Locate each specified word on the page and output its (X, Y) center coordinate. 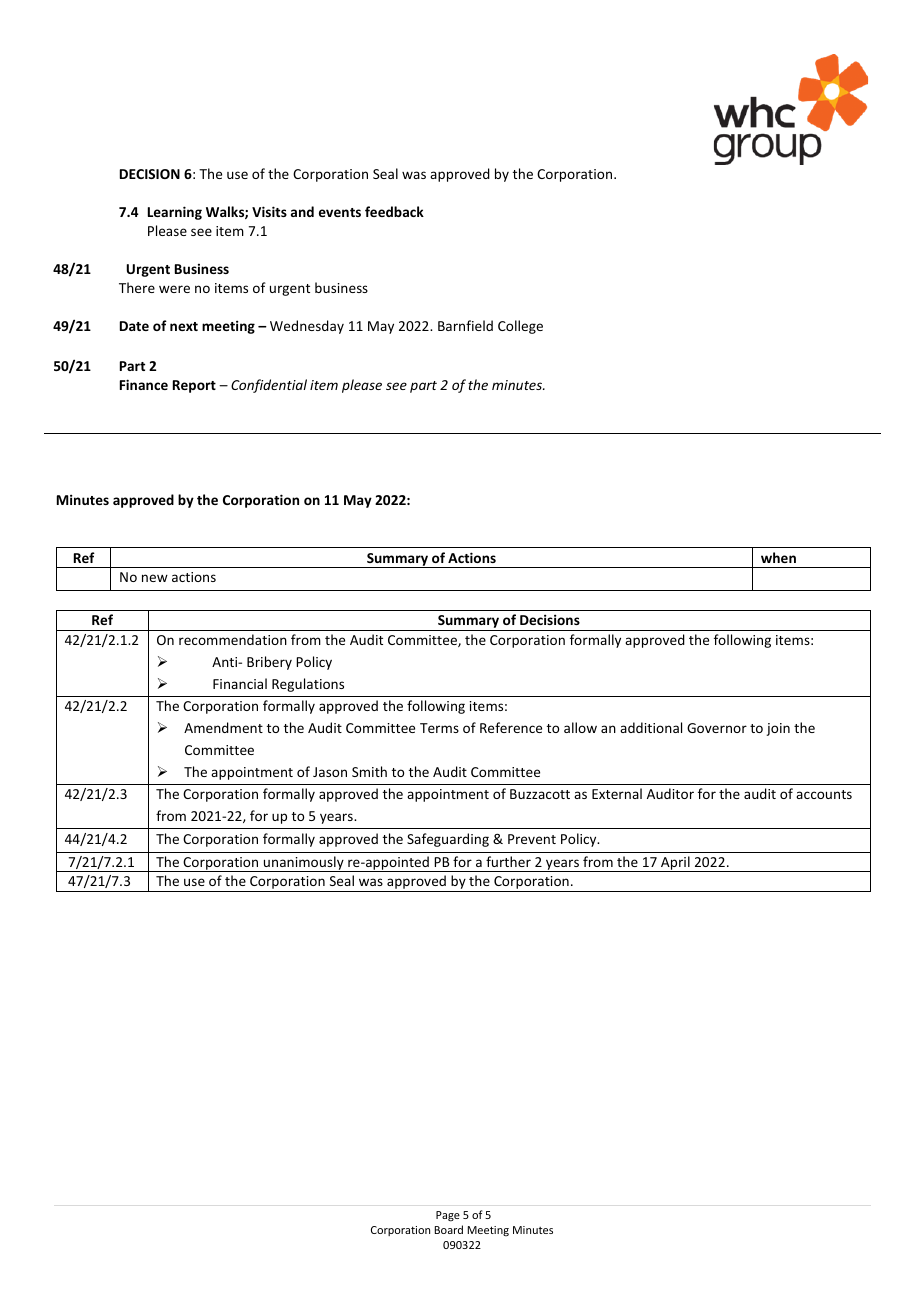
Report (194, 386)
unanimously (304, 864)
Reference (511, 727)
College (520, 327)
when (778, 557)
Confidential (269, 386)
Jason (330, 772)
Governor (717, 728)
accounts (824, 794)
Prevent (532, 839)
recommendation (233, 639)
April (675, 864)
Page (448, 1216)
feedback (394, 211)
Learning (175, 213)
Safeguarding (448, 840)
